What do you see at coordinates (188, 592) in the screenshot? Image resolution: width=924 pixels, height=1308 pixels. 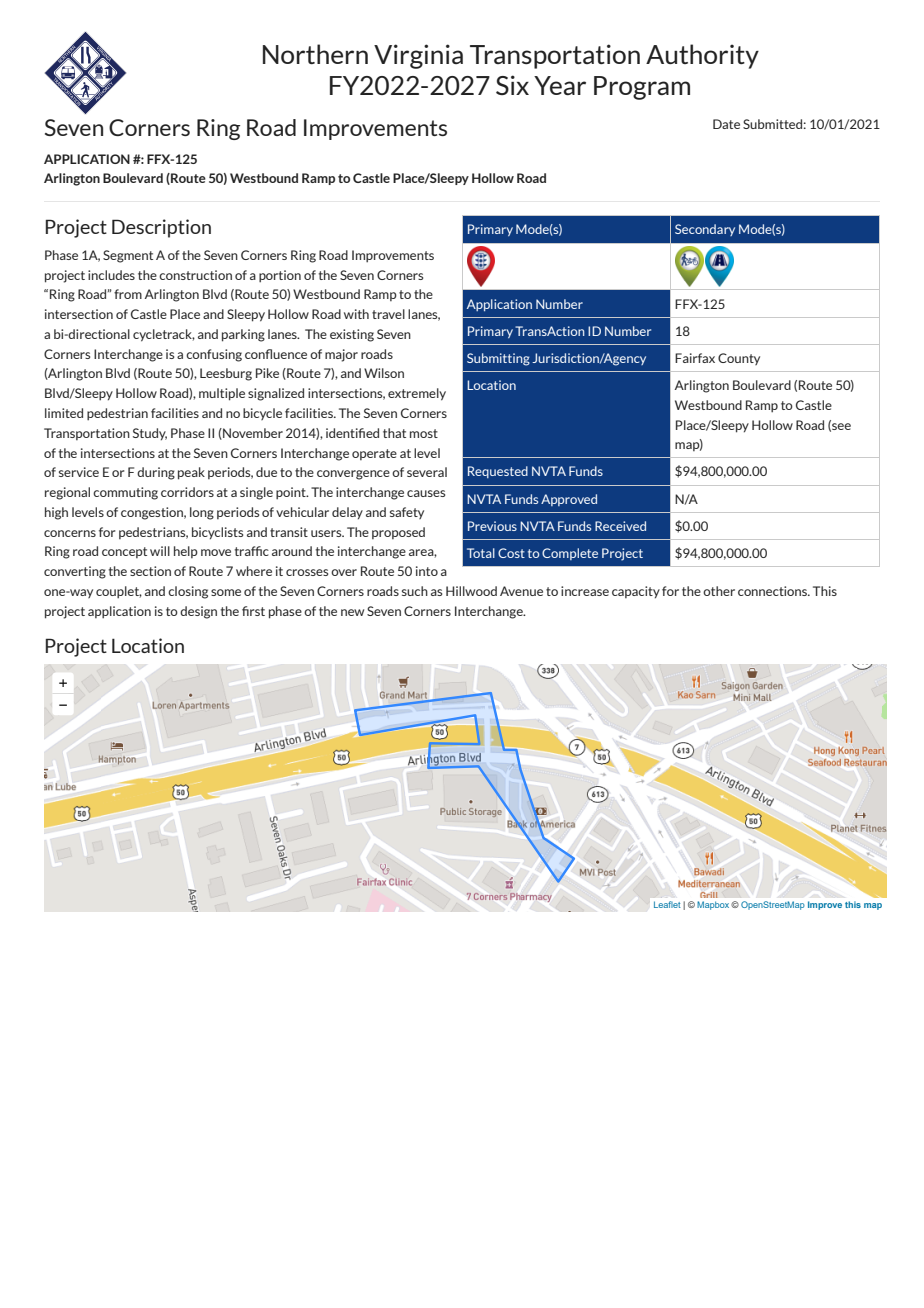 I see `closing` at bounding box center [188, 592].
